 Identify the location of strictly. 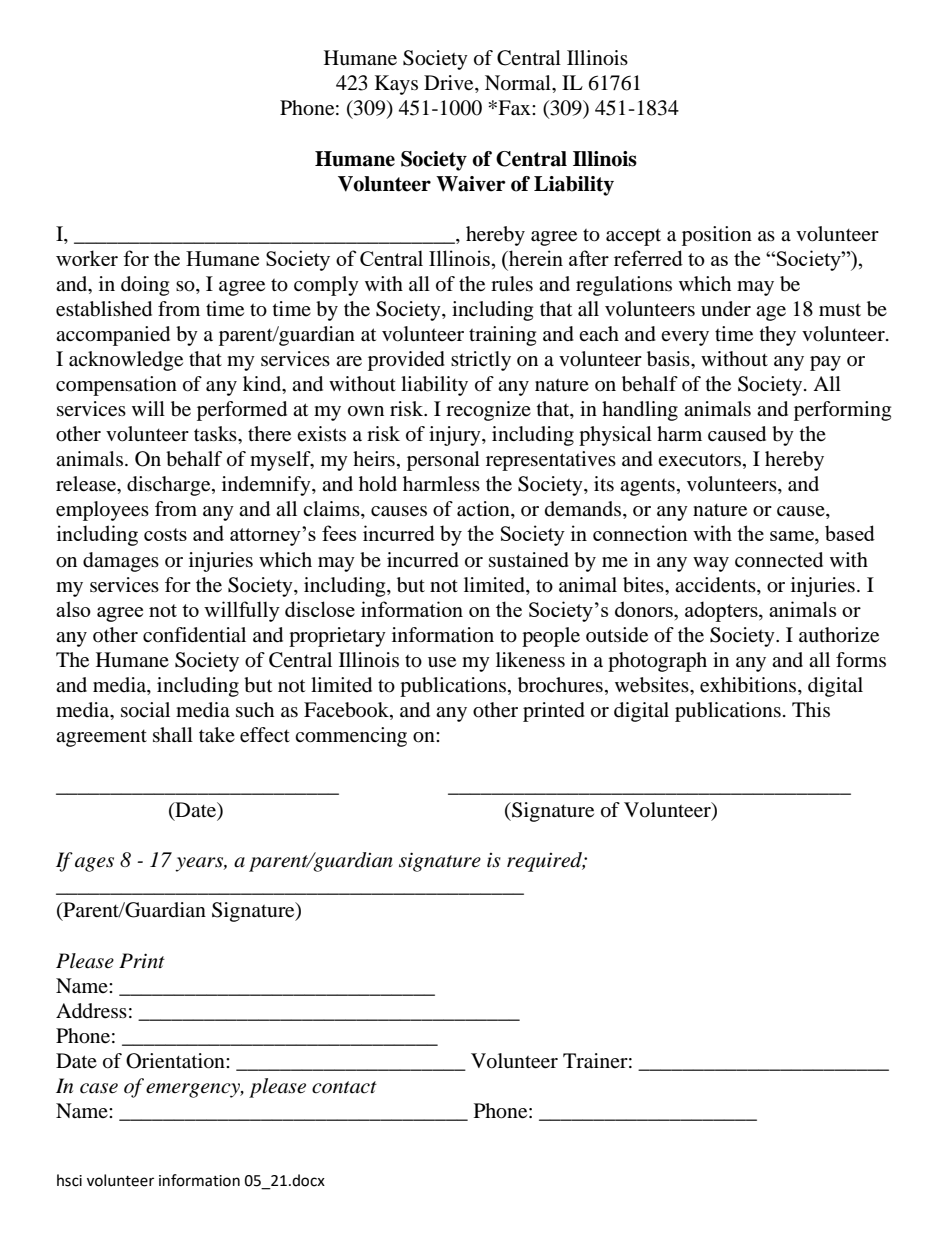
(481, 361).
